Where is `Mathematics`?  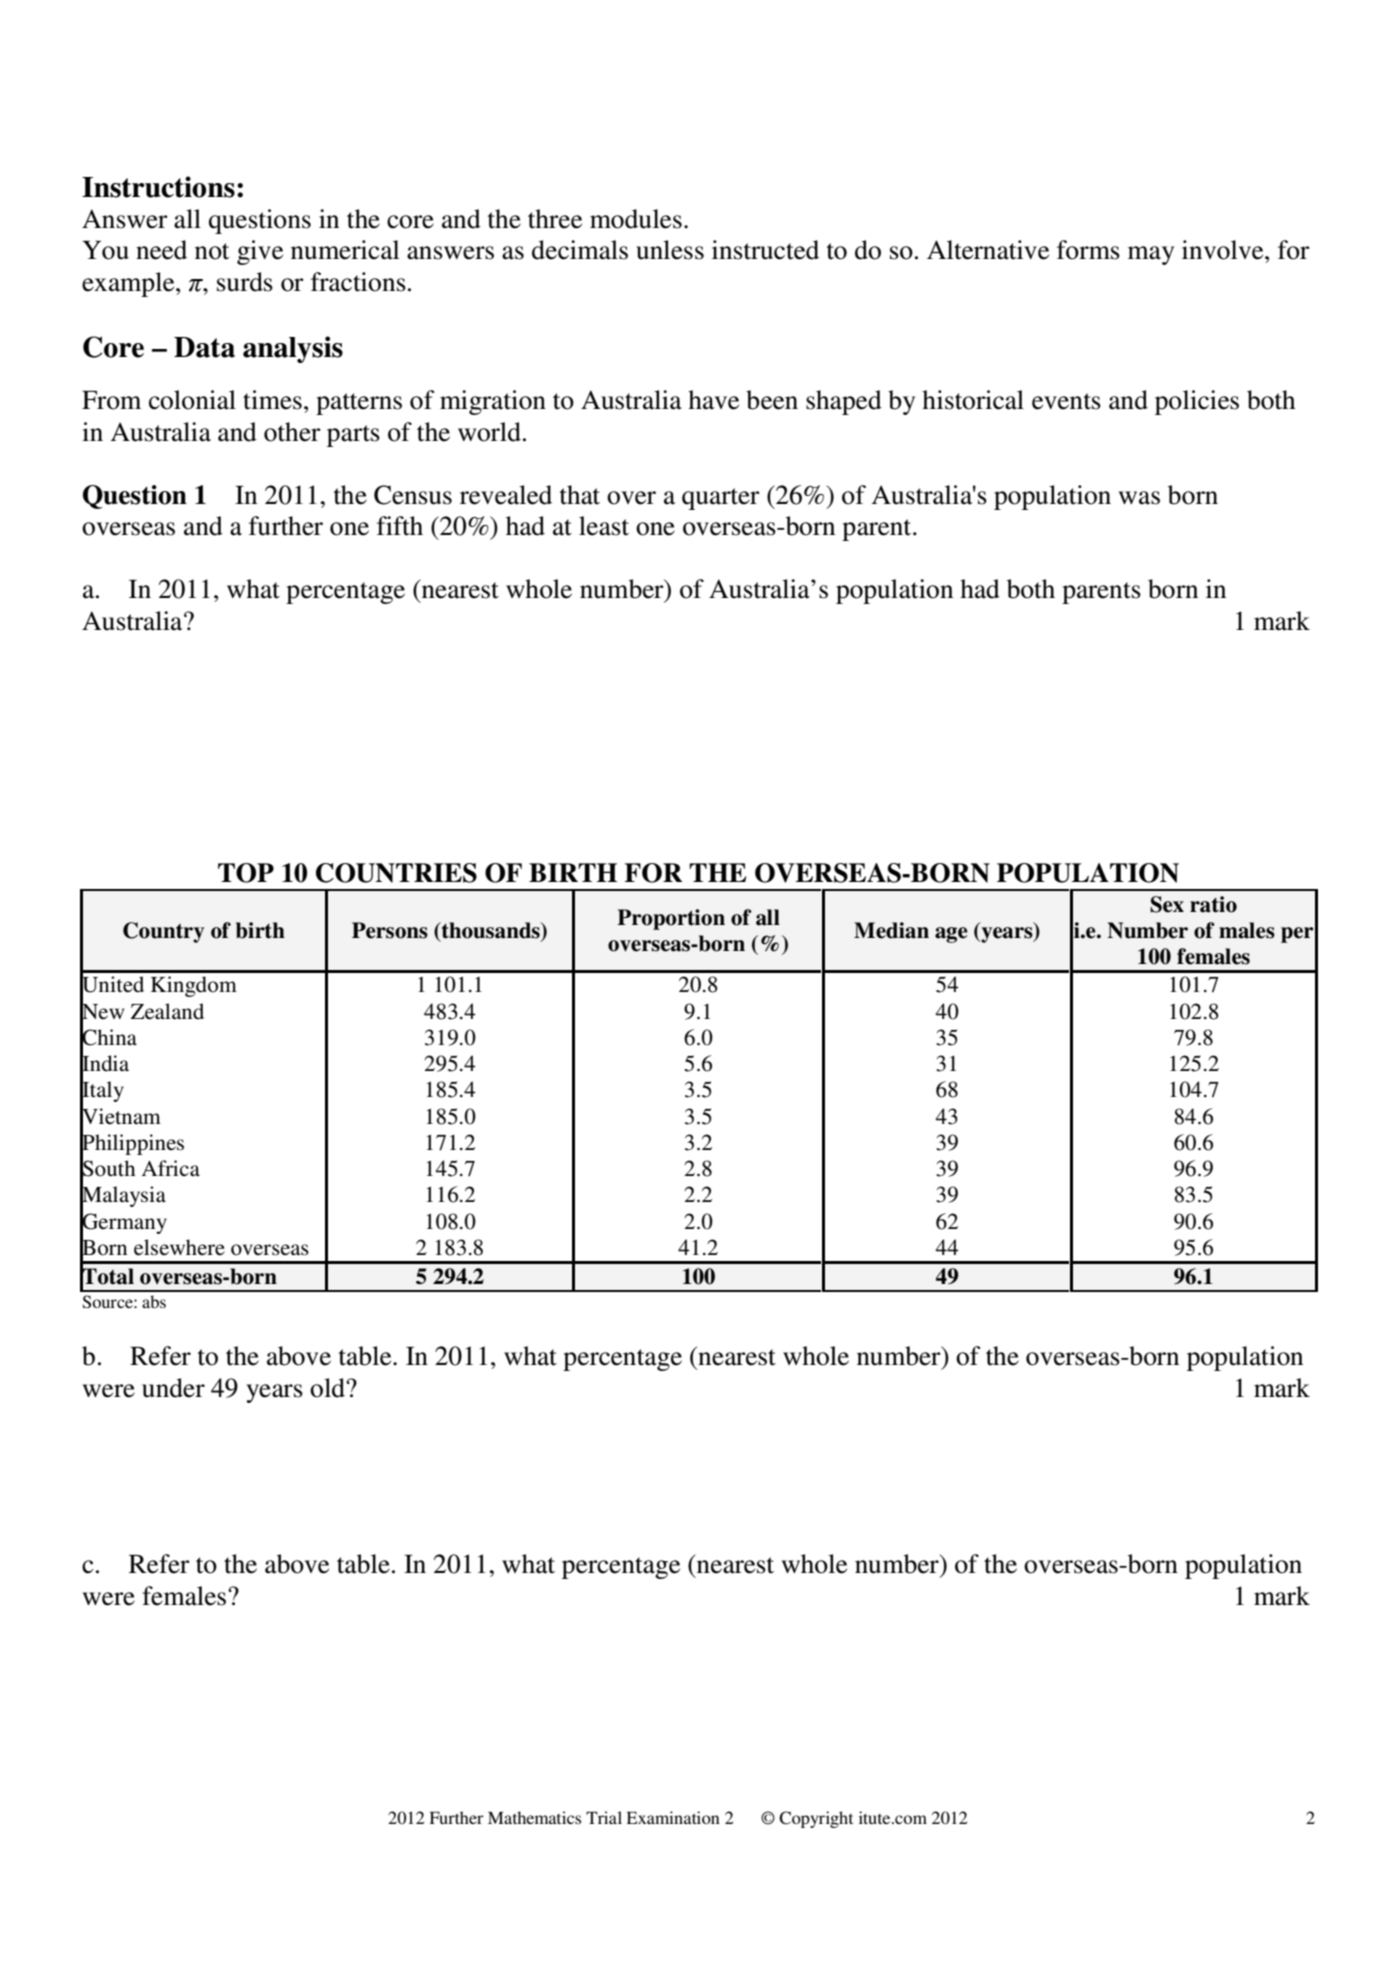 Mathematics is located at coordinates (534, 1817).
